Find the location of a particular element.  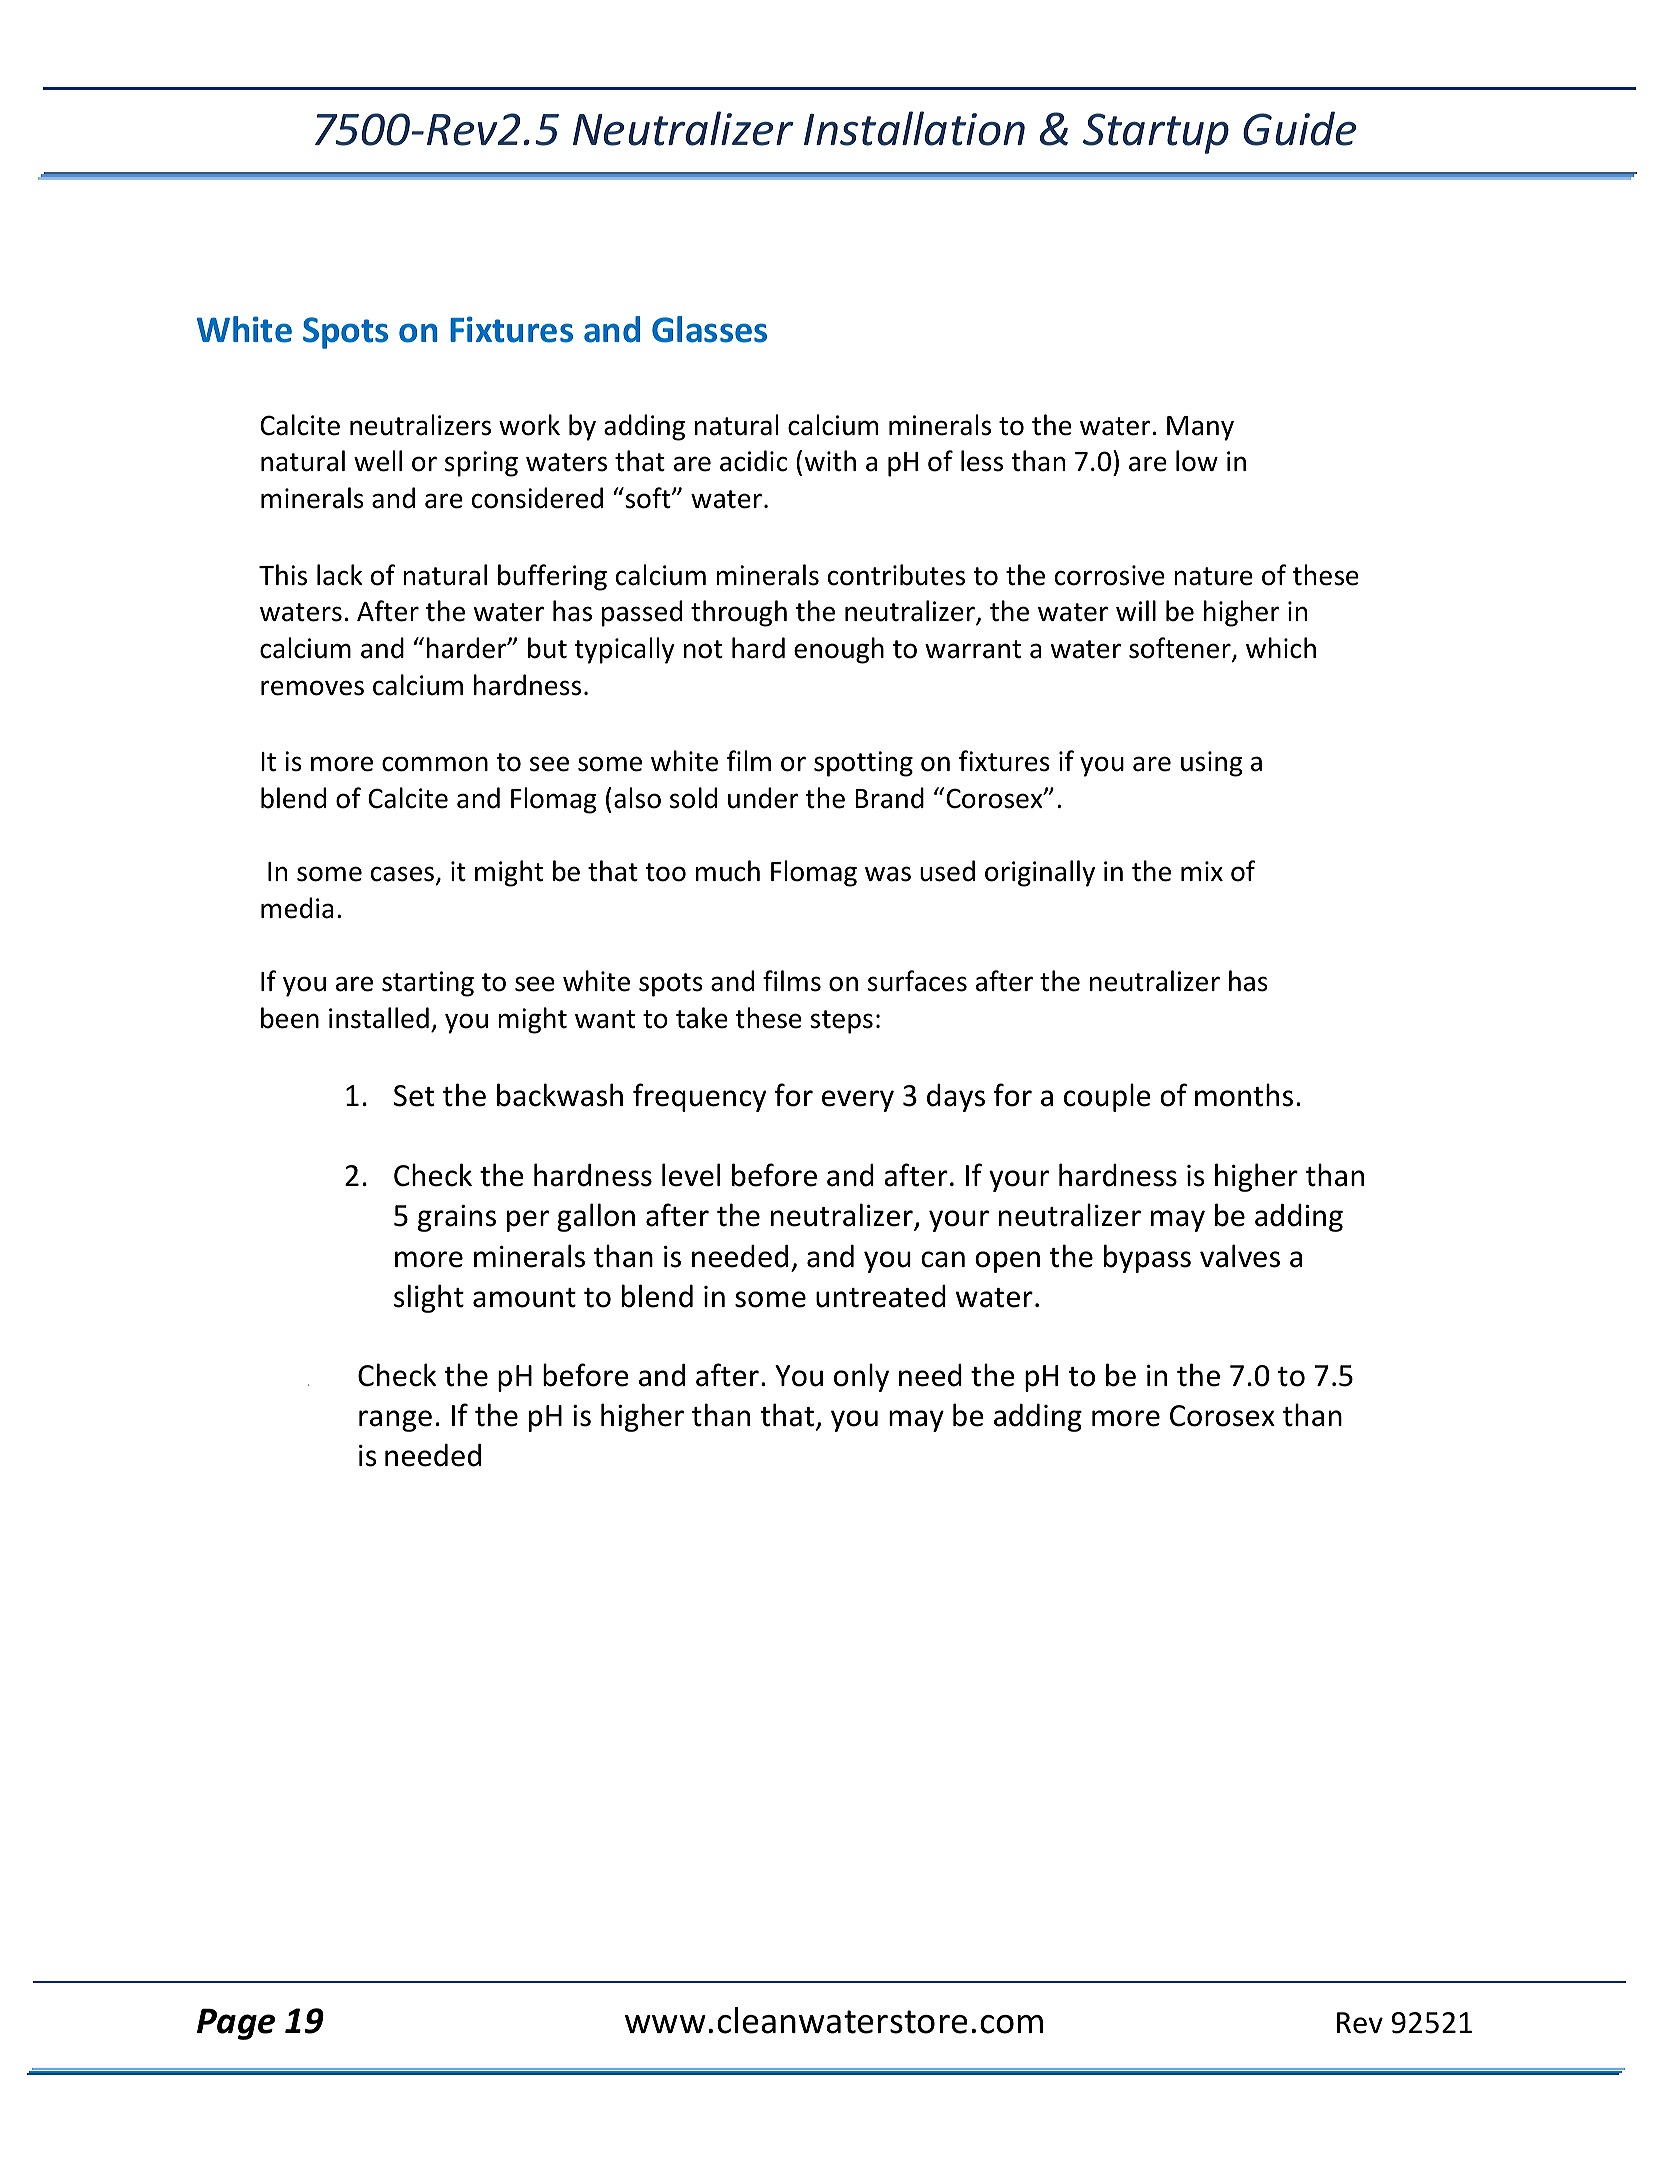

Startup is located at coordinates (1156, 133).
